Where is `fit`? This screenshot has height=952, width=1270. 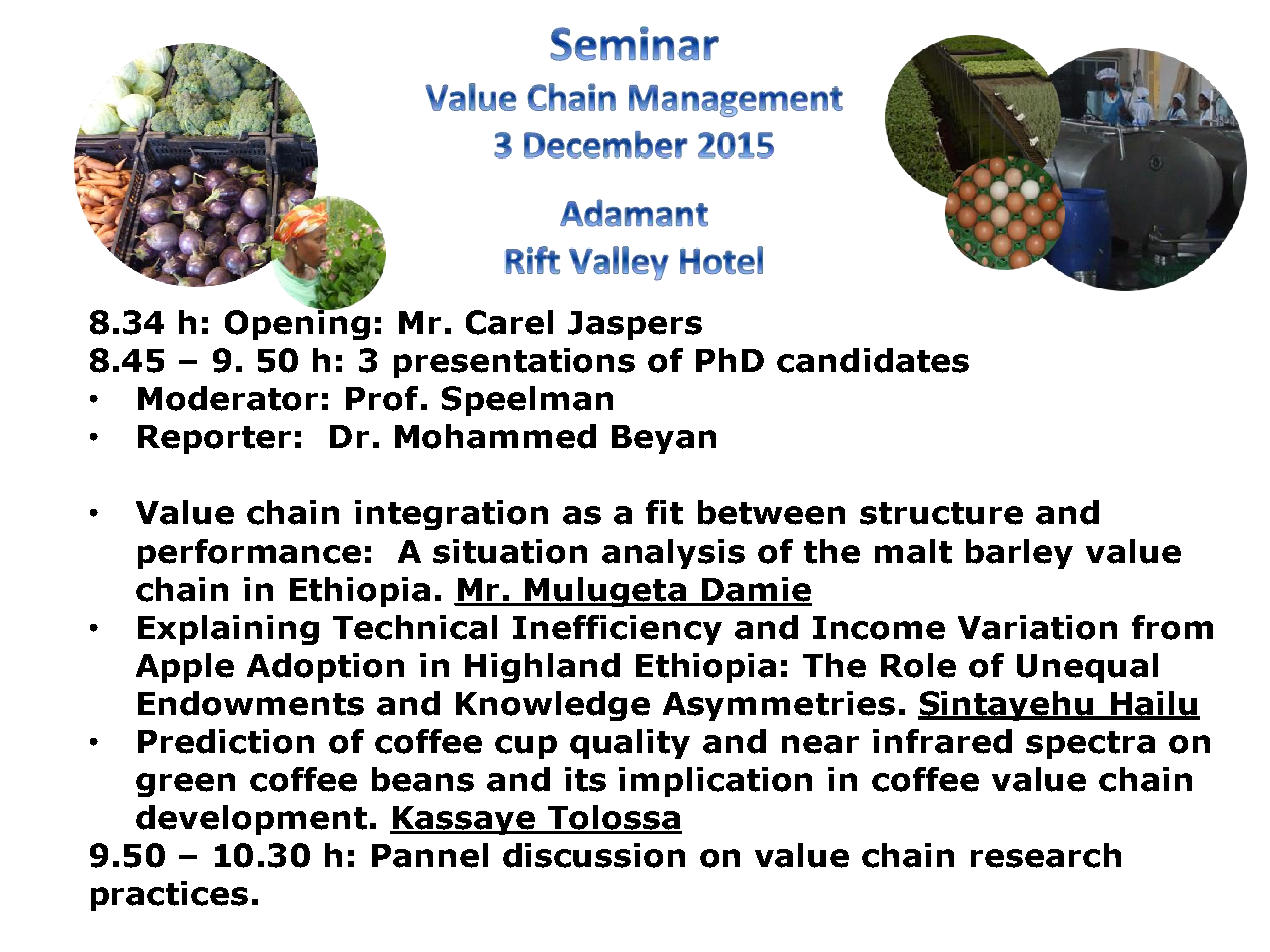
fit is located at coordinates (664, 512).
